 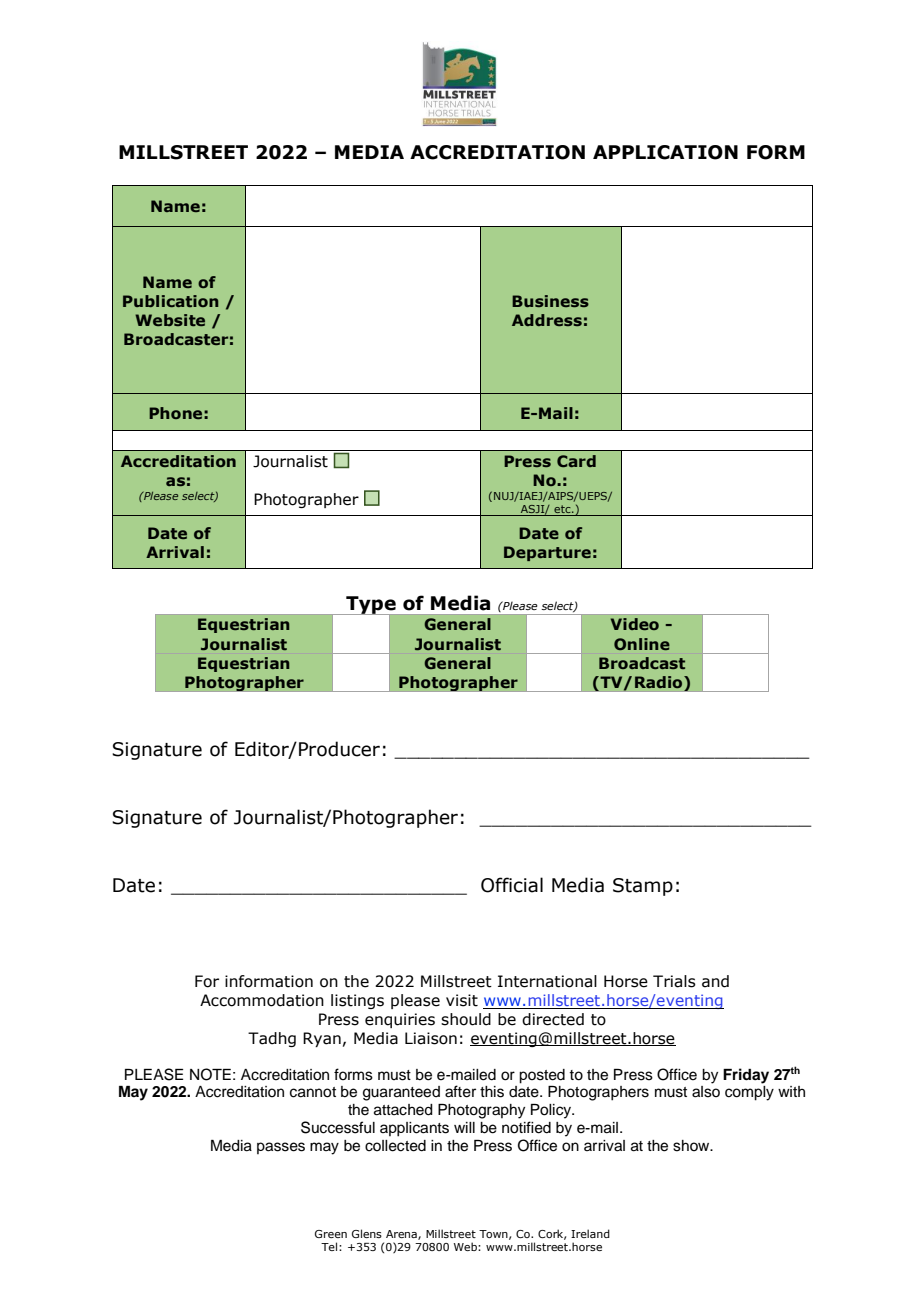 I want to click on passes, so click(x=281, y=1148).
